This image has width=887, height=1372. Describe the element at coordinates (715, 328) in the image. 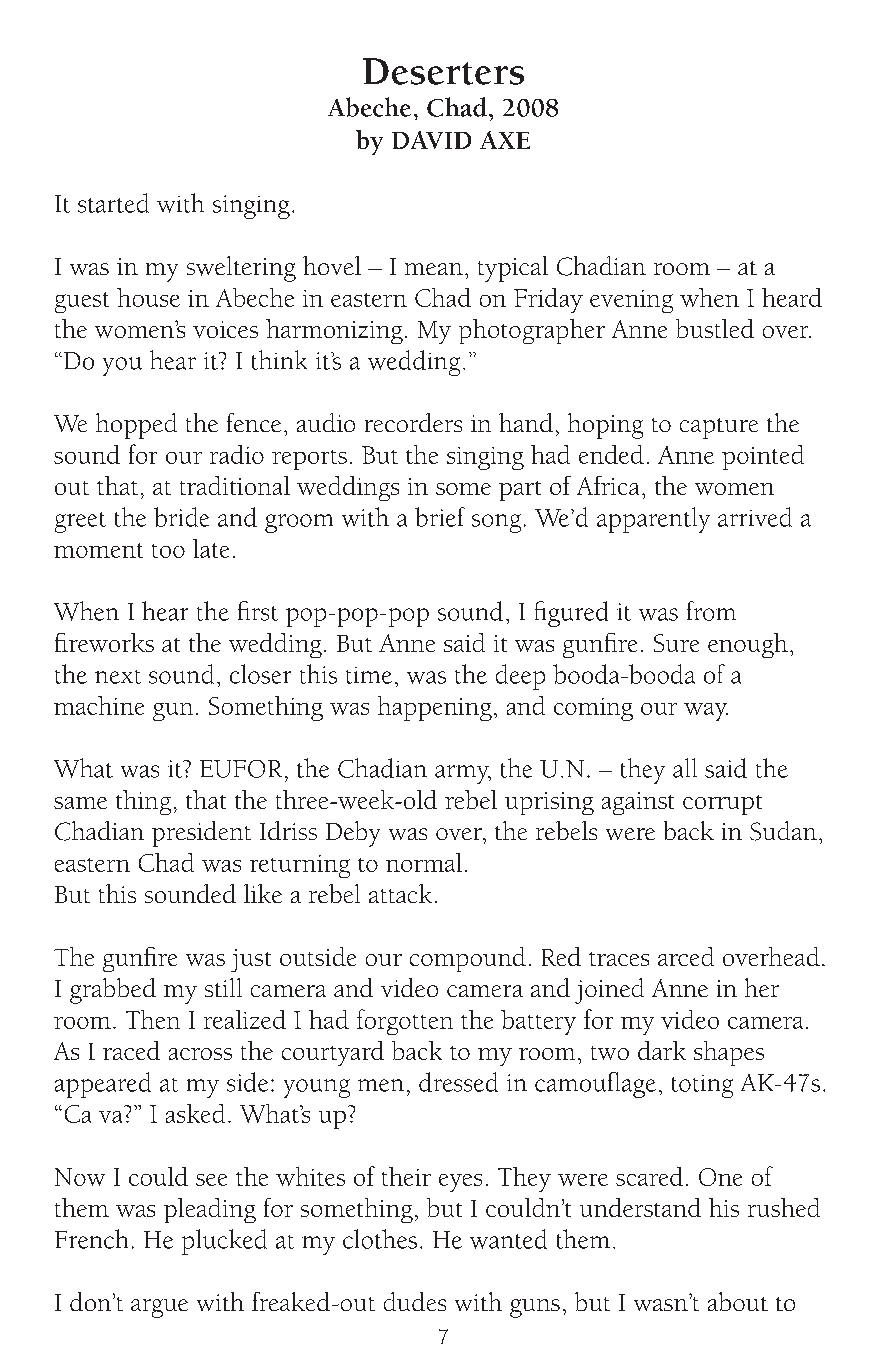

I see `bustled` at that location.
